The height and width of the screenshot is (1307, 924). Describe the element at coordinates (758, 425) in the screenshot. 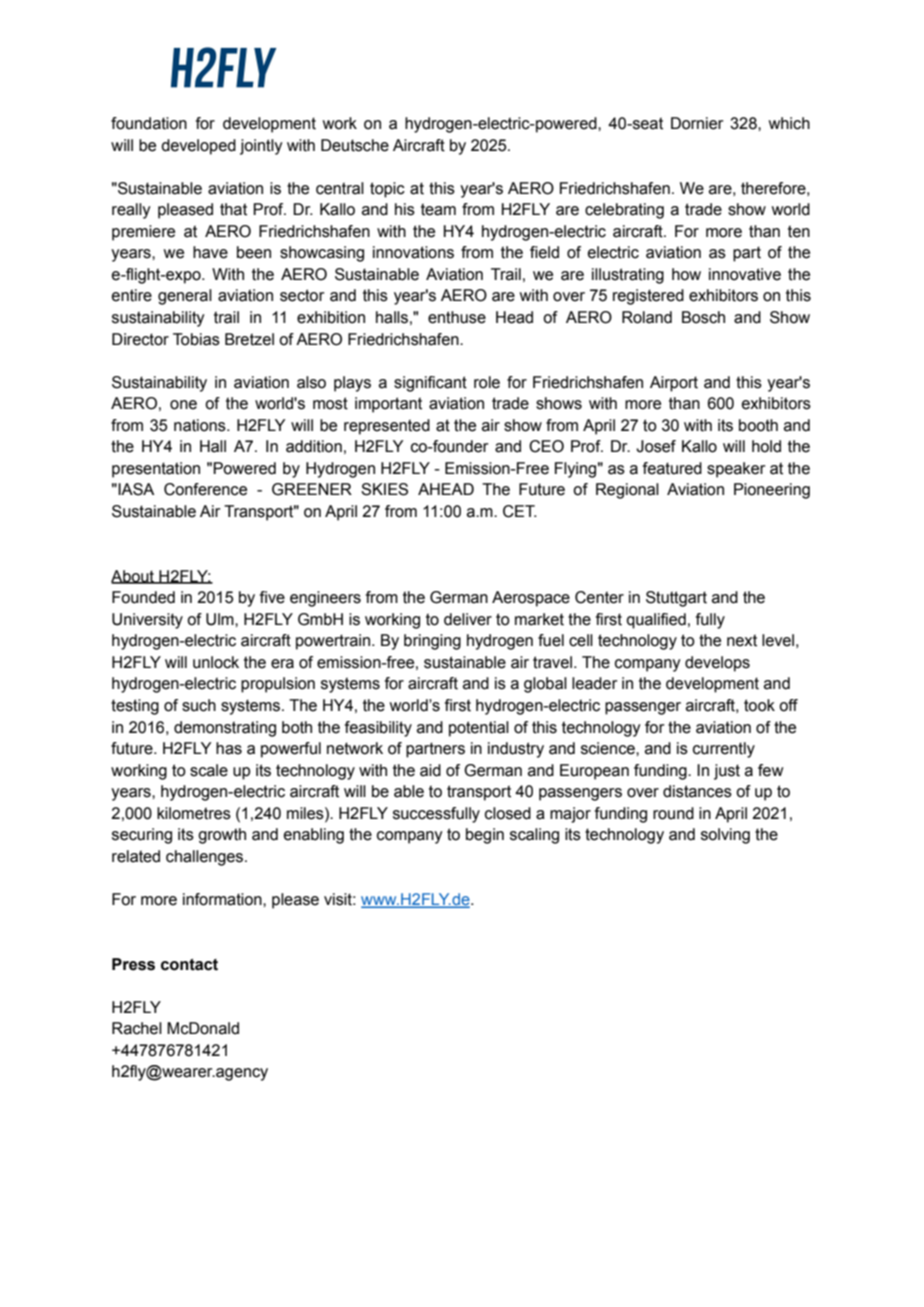

I see `booth` at that location.
